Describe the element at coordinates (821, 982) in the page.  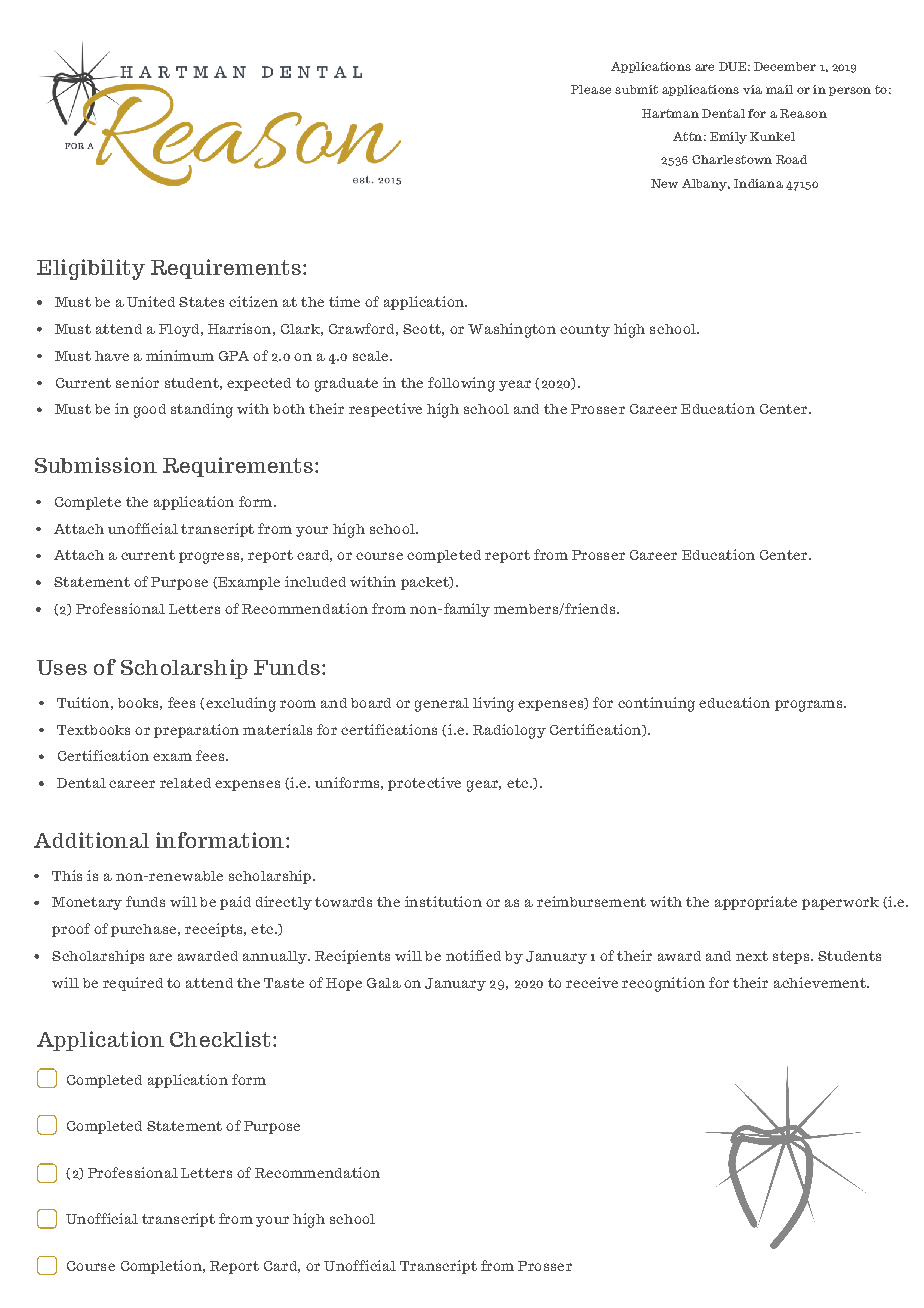
I see `achievement` at that location.
